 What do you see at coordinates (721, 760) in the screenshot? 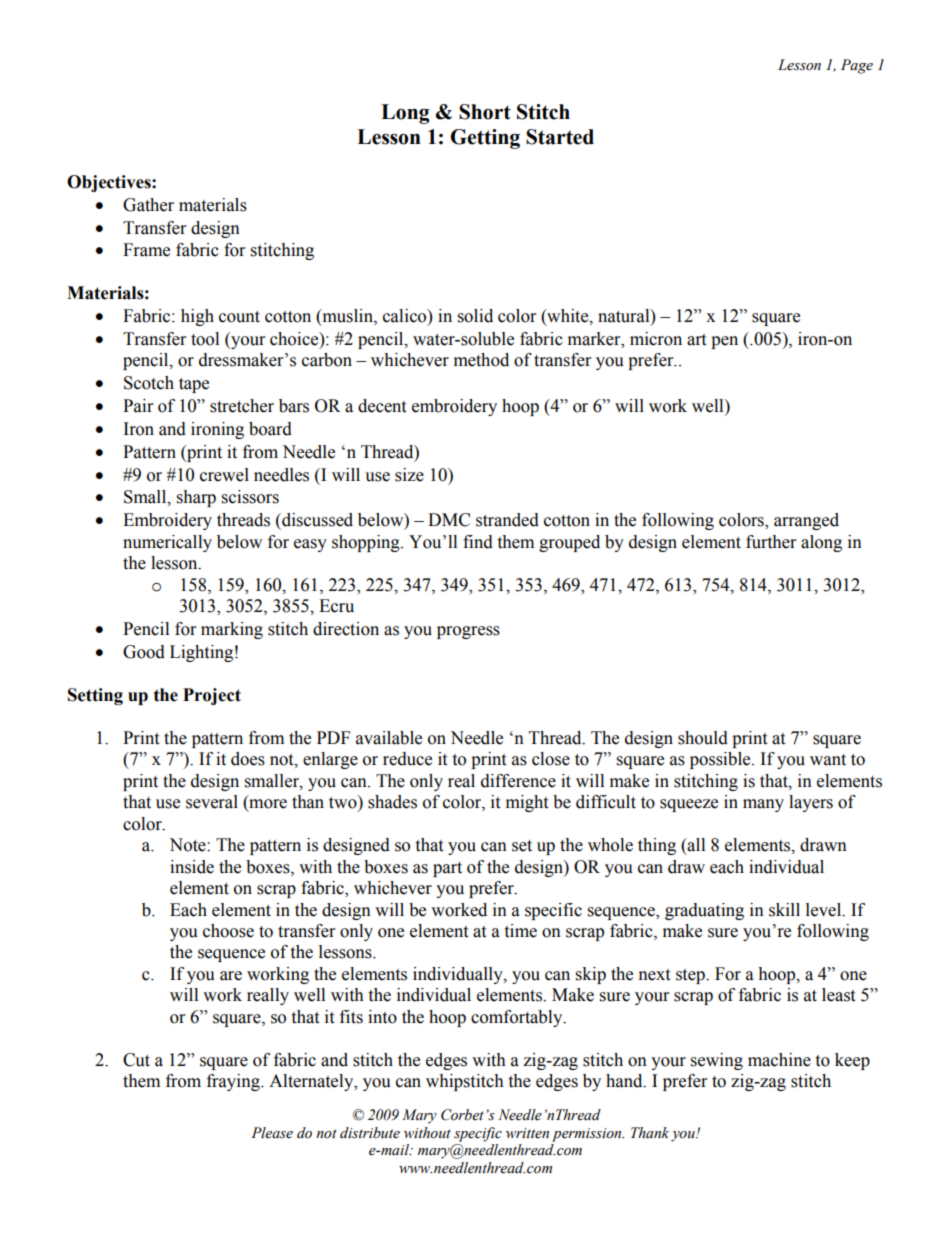
I see `possible` at bounding box center [721, 760].
